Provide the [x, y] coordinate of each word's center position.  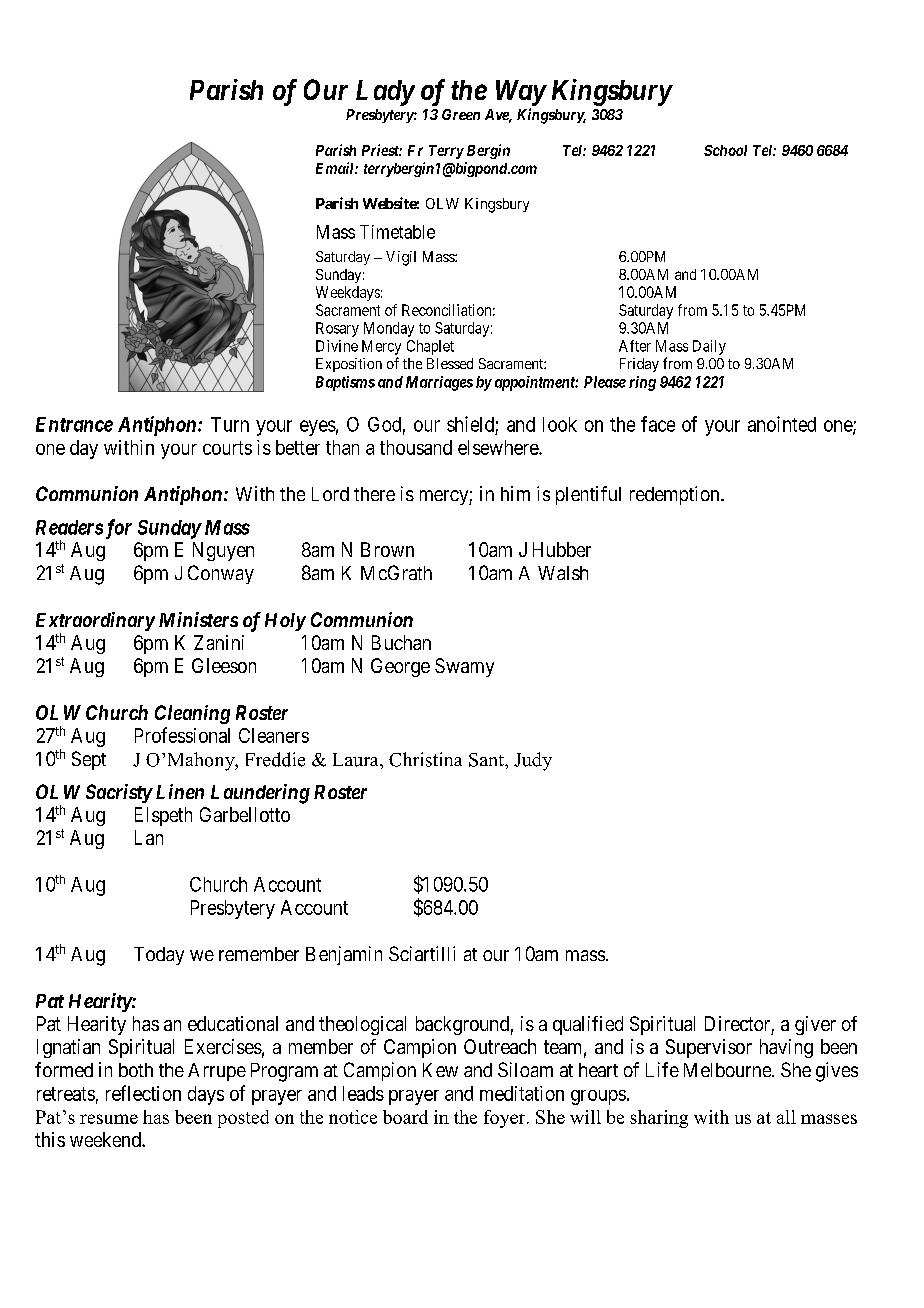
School [725, 150]
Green [461, 114]
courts [227, 448]
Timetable [397, 232]
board [405, 1117]
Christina [425, 759]
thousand [416, 447]
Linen [180, 791]
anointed [782, 424]
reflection [143, 1093]
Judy [533, 761]
